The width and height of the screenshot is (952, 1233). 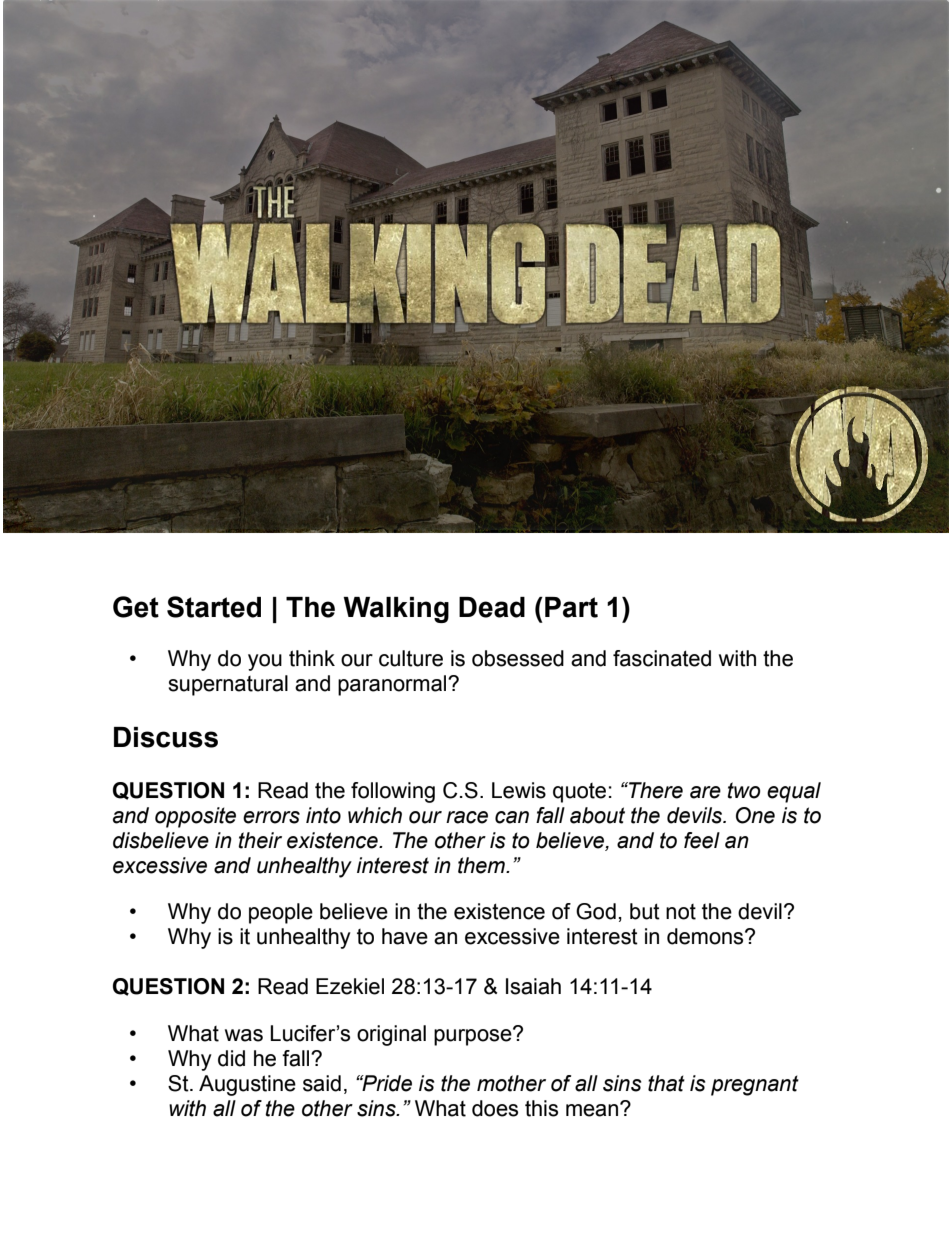 What do you see at coordinates (214, 607) in the screenshot?
I see `Started` at bounding box center [214, 607].
